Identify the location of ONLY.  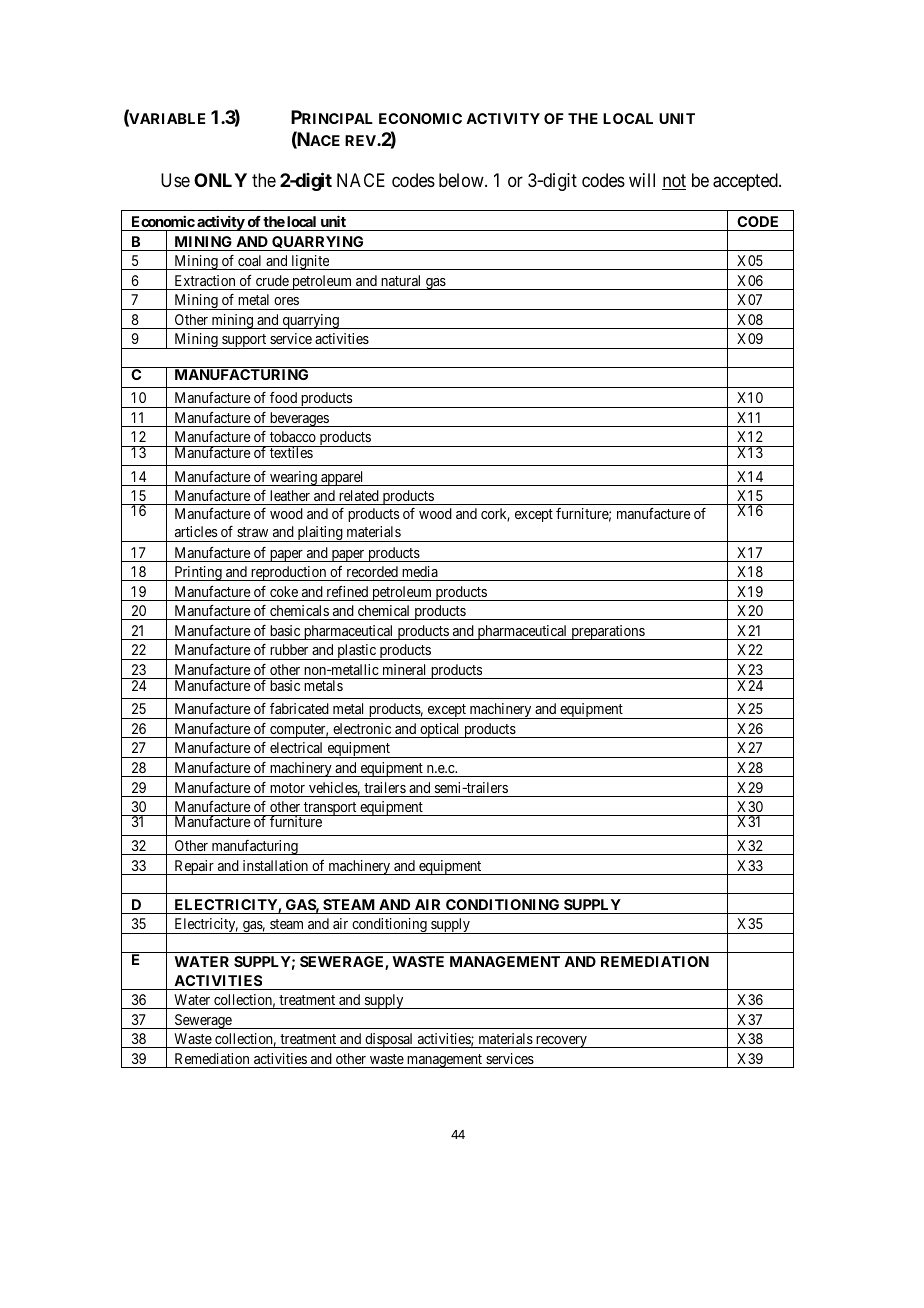
(220, 180).
